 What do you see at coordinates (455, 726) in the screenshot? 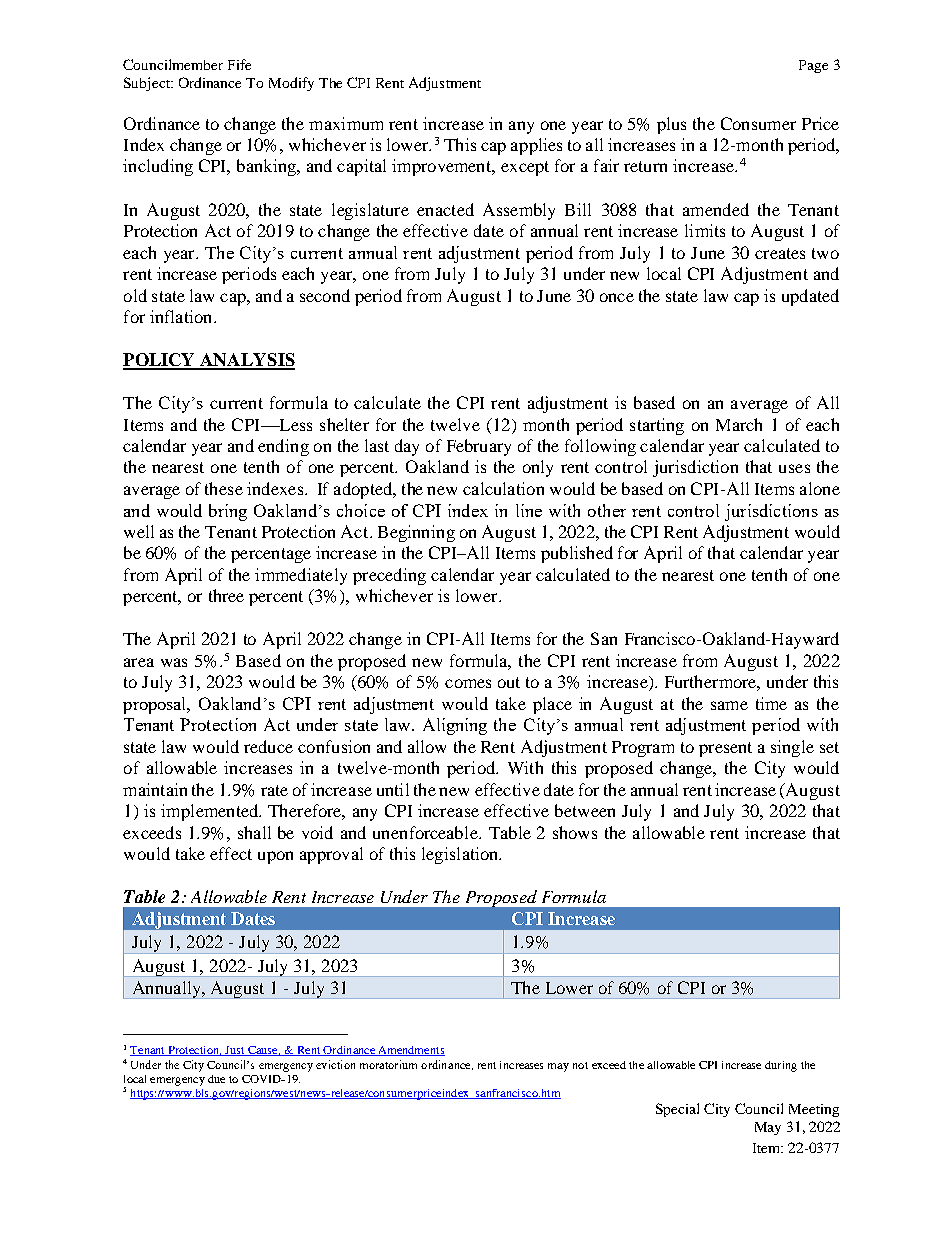
I see `Aligning` at bounding box center [455, 726].
